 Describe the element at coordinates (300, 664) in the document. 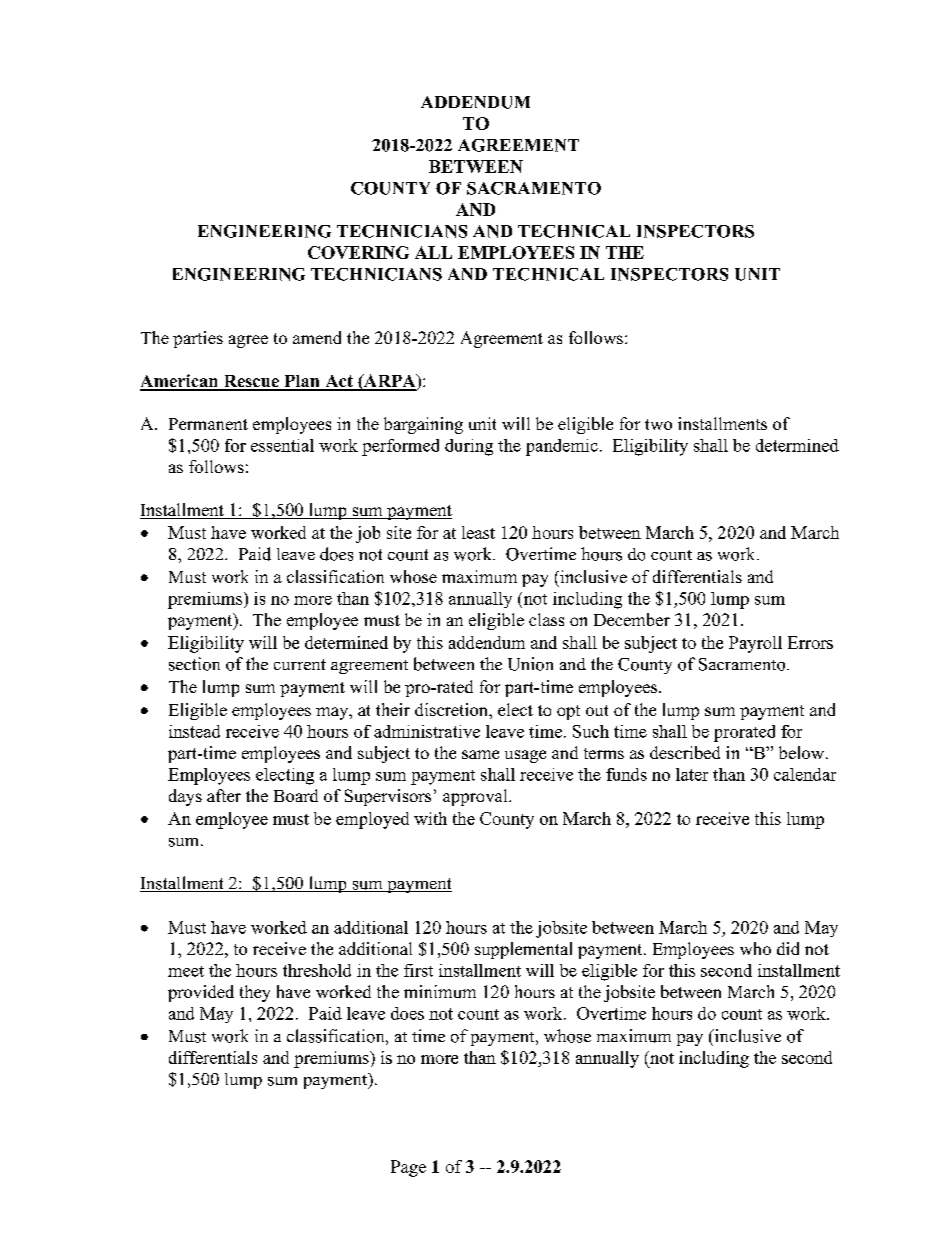

I see `current` at that location.
